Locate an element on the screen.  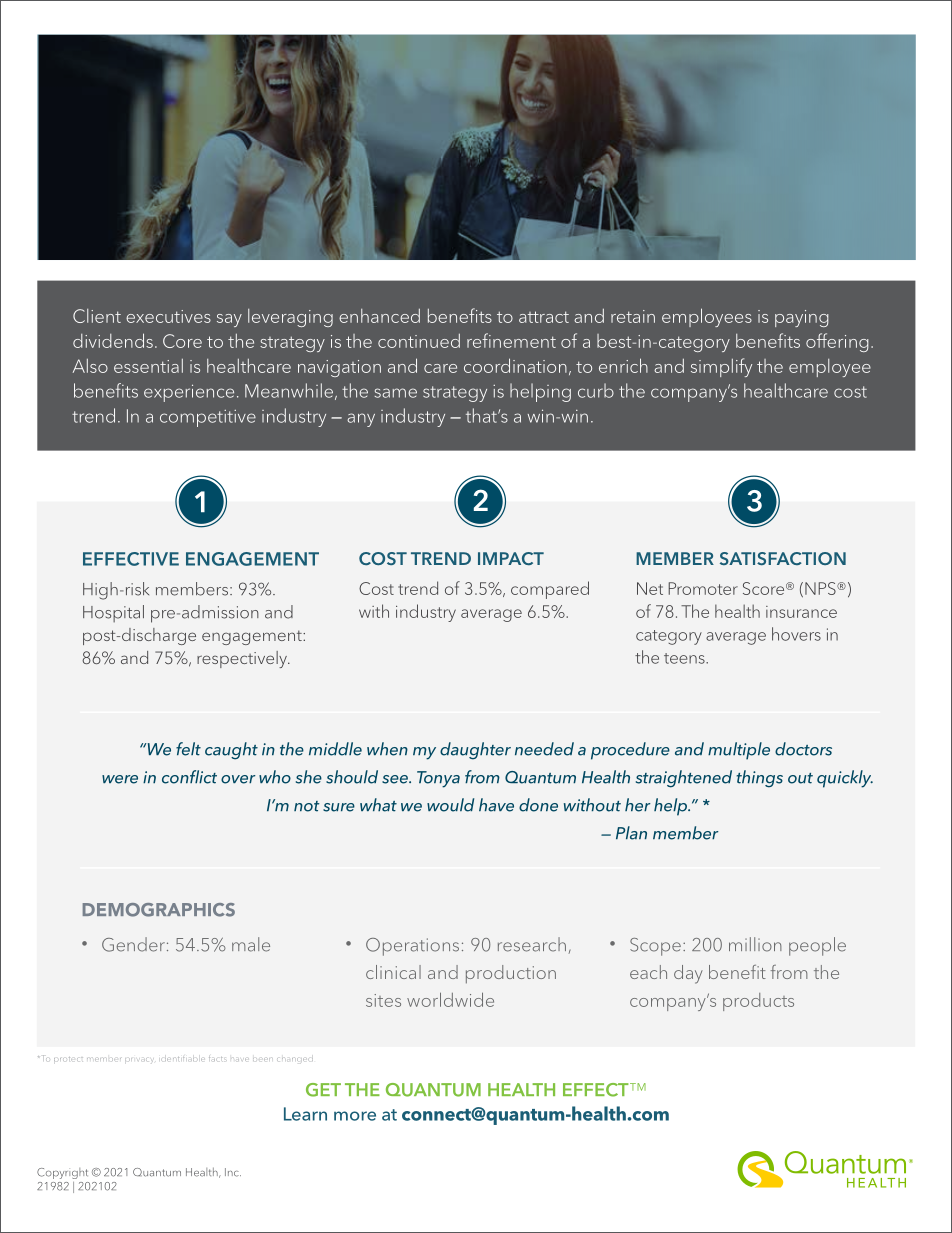
compared is located at coordinates (550, 590).
